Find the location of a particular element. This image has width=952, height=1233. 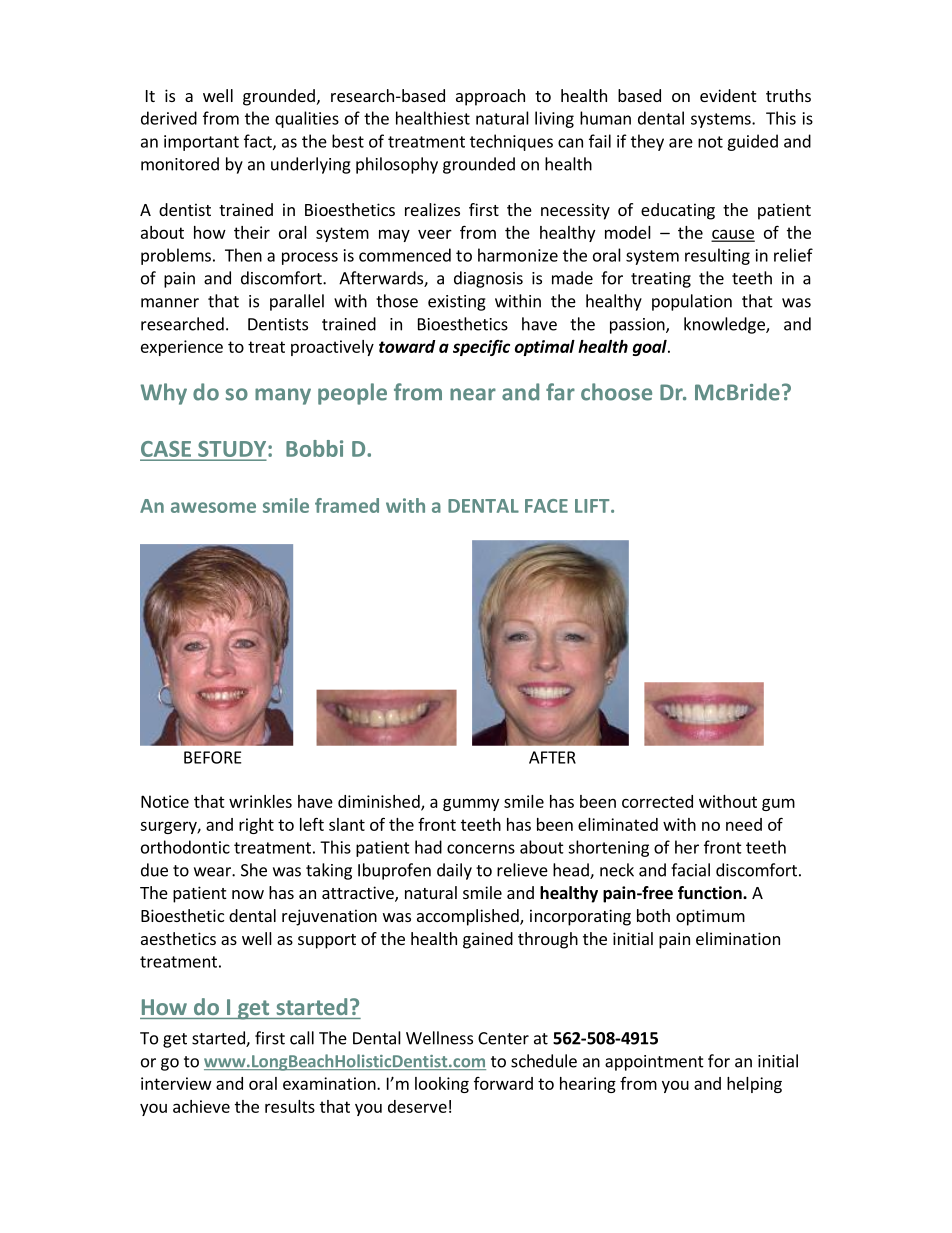

BEFORE is located at coordinates (212, 757).
